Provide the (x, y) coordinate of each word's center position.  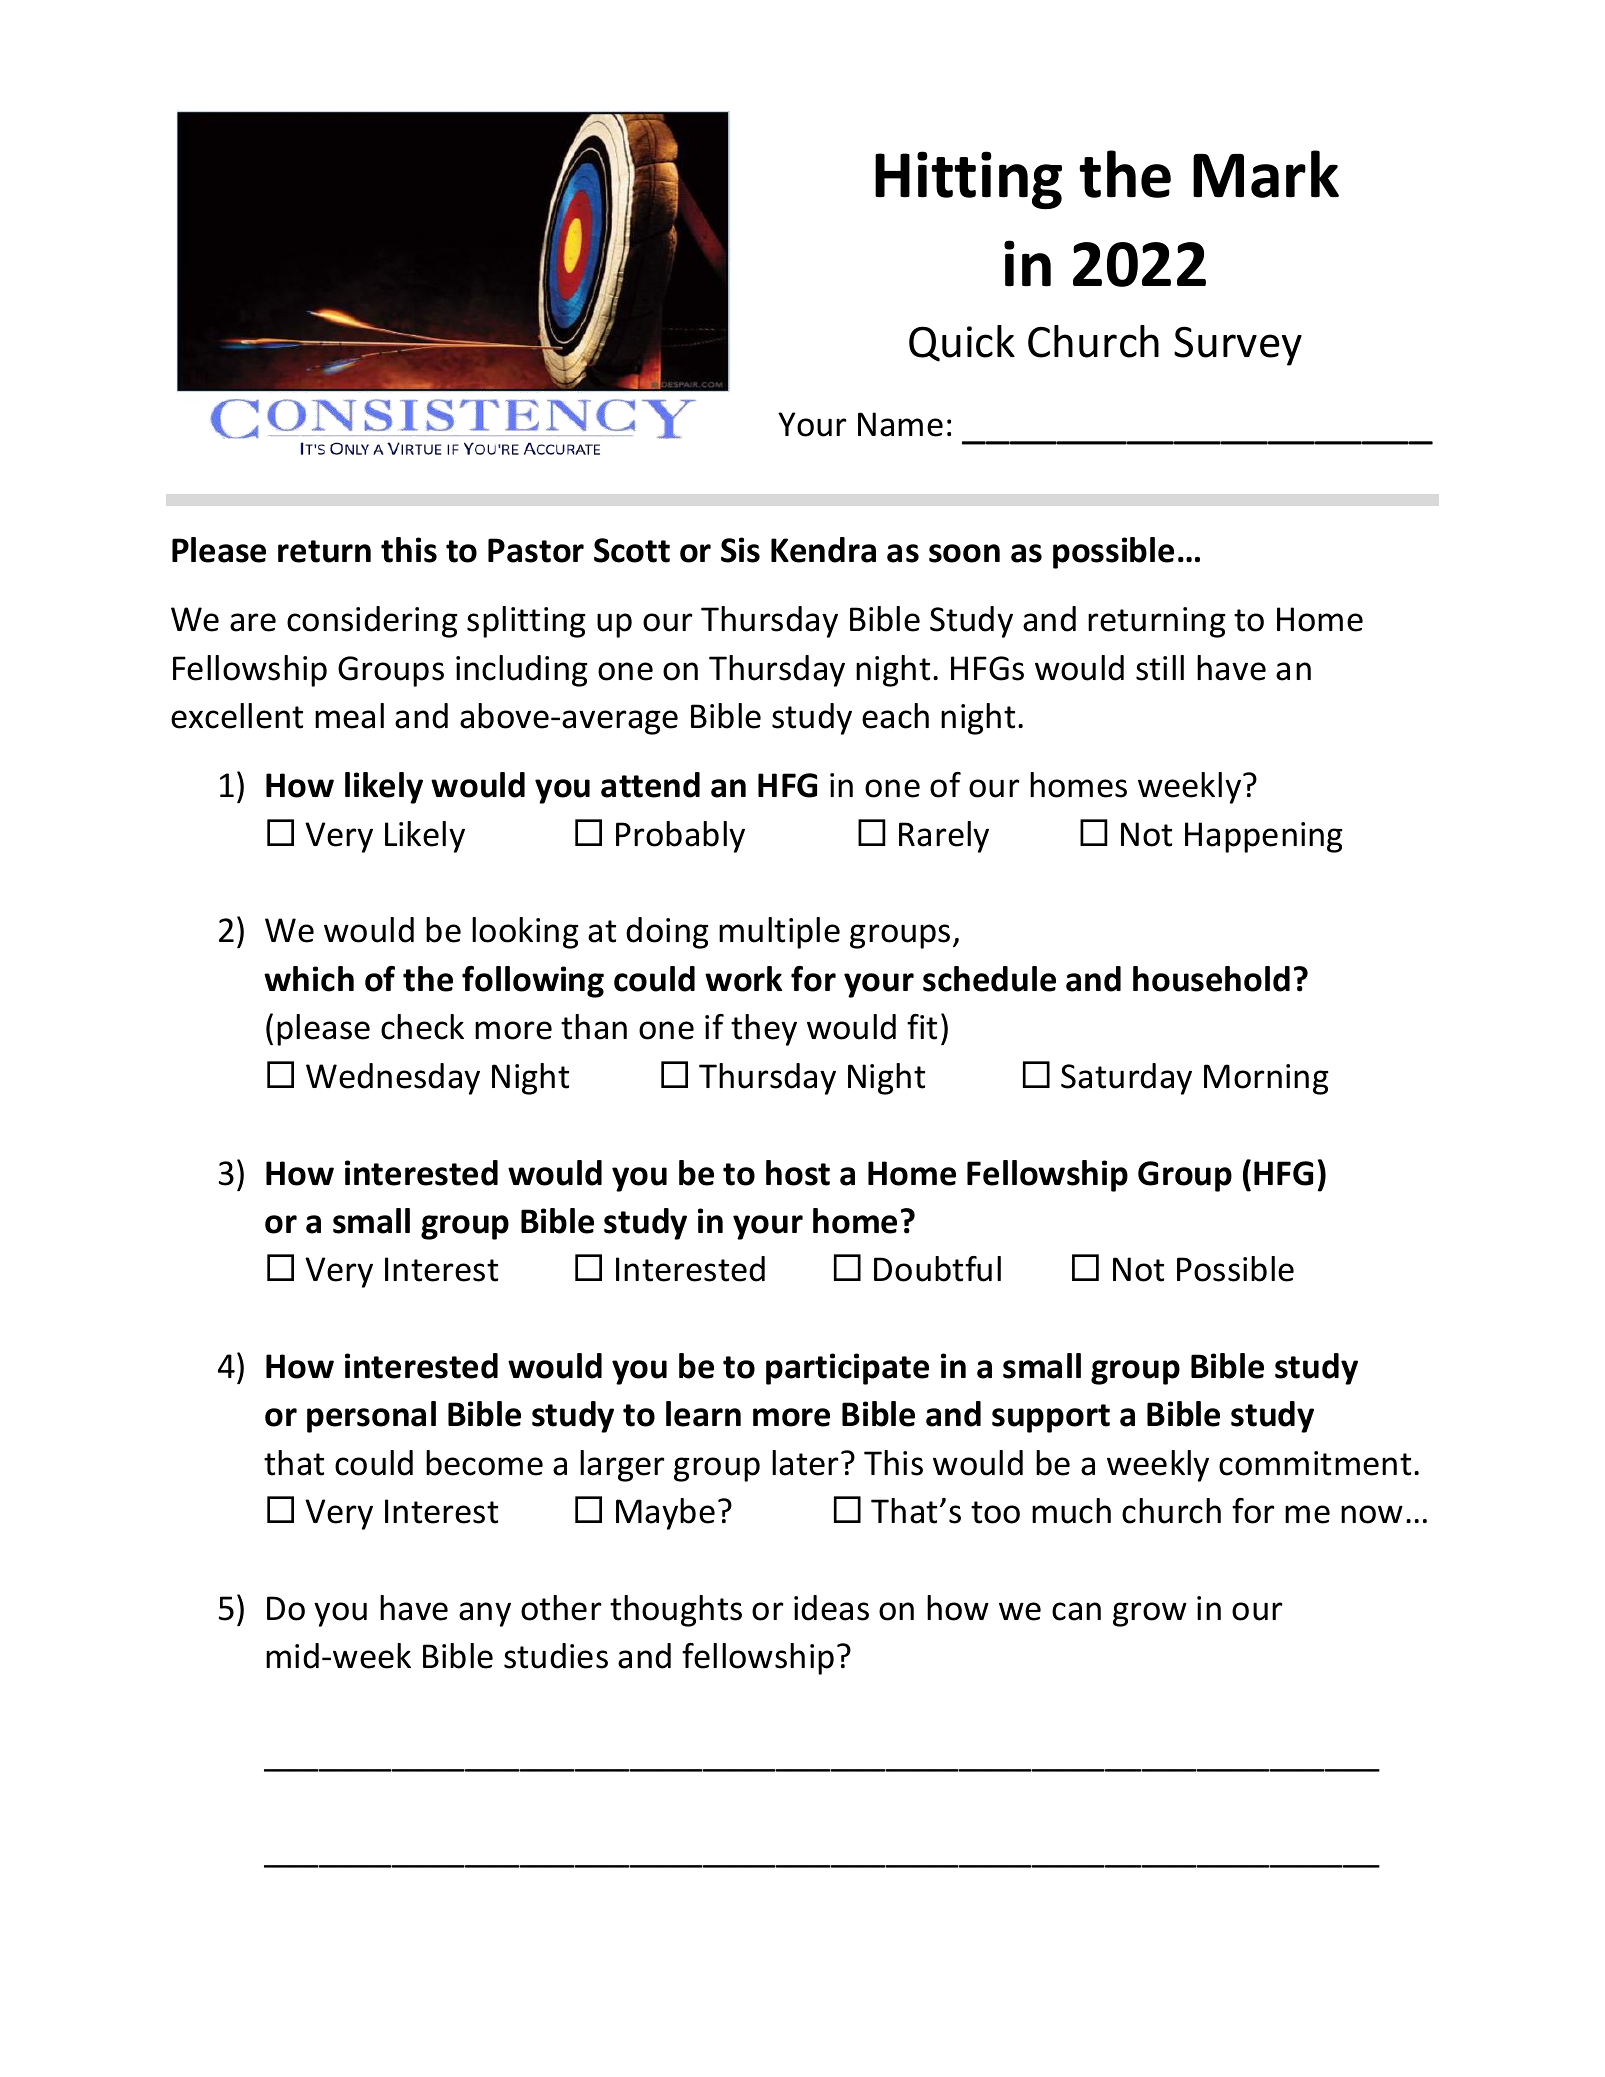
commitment (1315, 1463)
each (895, 716)
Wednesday (393, 1079)
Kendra (823, 550)
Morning (1266, 1079)
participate (847, 1369)
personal (371, 1417)
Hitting (968, 180)
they (764, 1030)
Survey (1238, 346)
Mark (1266, 174)
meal (349, 716)
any (485, 1614)
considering (372, 622)
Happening (1264, 837)
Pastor (536, 550)
